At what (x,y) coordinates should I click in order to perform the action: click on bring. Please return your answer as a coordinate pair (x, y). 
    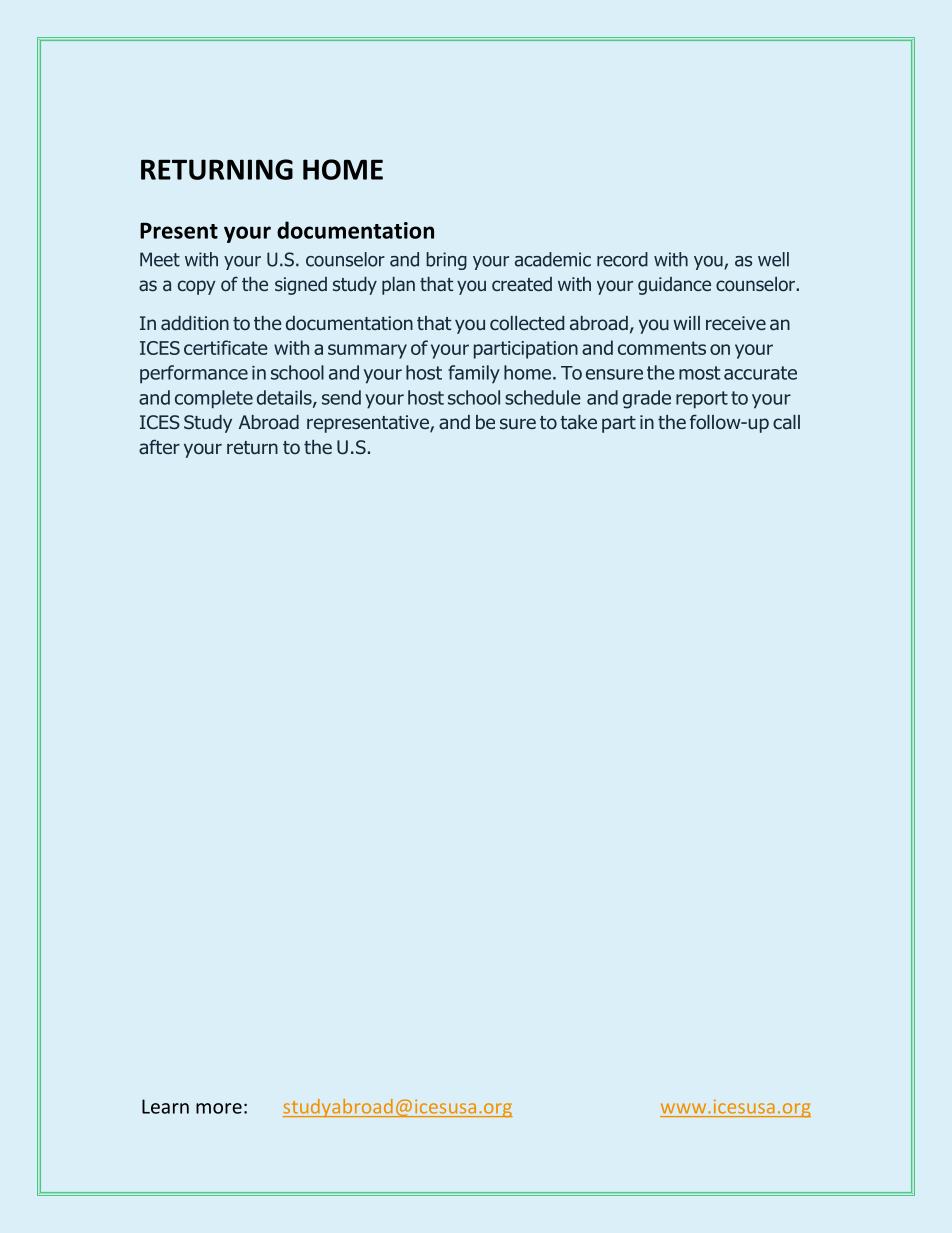
    Looking at the image, I should click on (446, 261).
